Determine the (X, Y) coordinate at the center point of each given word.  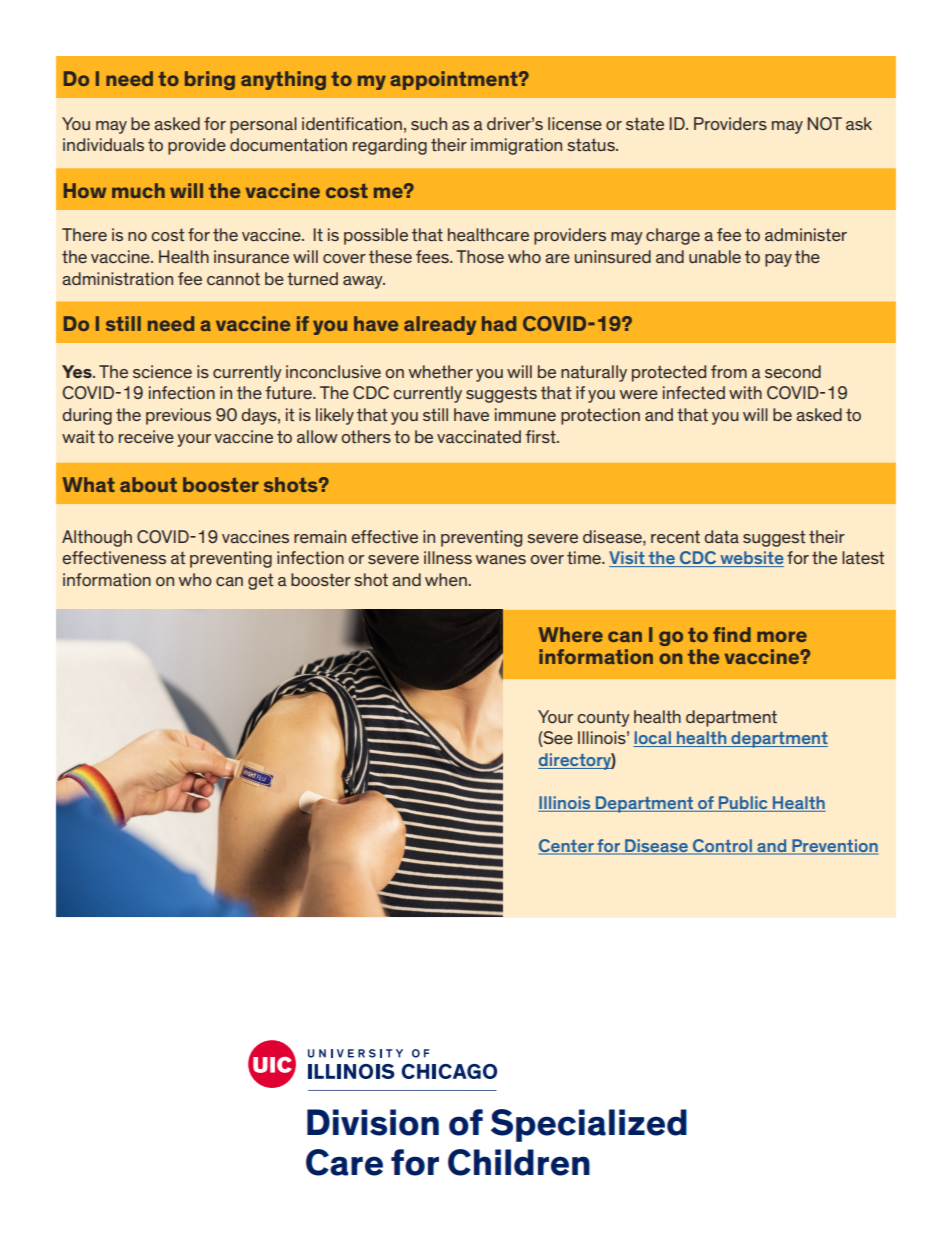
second (793, 371)
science (162, 371)
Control (722, 846)
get (260, 581)
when (447, 579)
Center (567, 846)
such (429, 123)
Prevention (834, 846)
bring (210, 80)
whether (440, 371)
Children (519, 1162)
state (645, 123)
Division (373, 1122)
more (782, 636)
